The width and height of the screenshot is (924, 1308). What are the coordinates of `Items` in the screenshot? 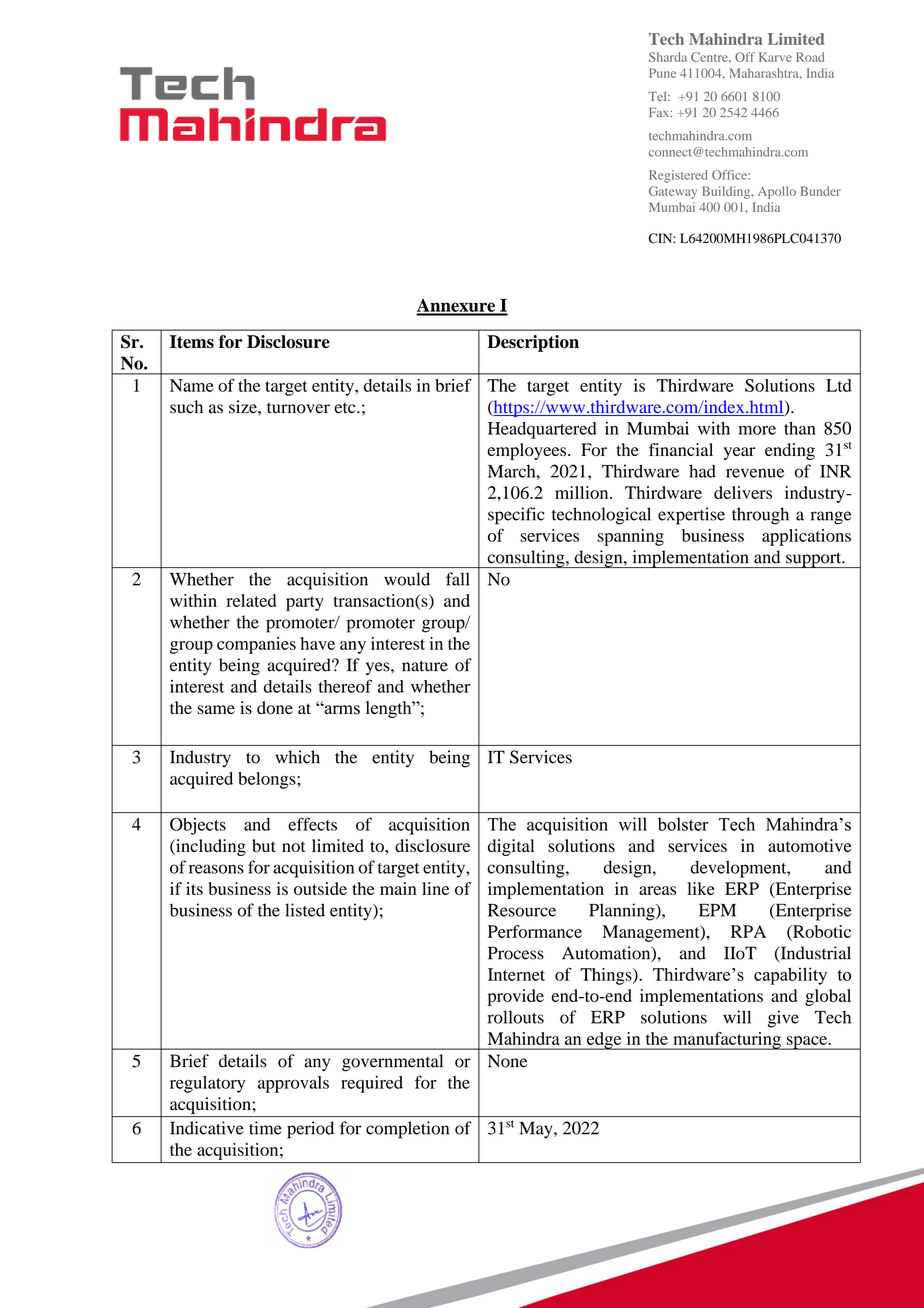 It's located at (192, 342).
